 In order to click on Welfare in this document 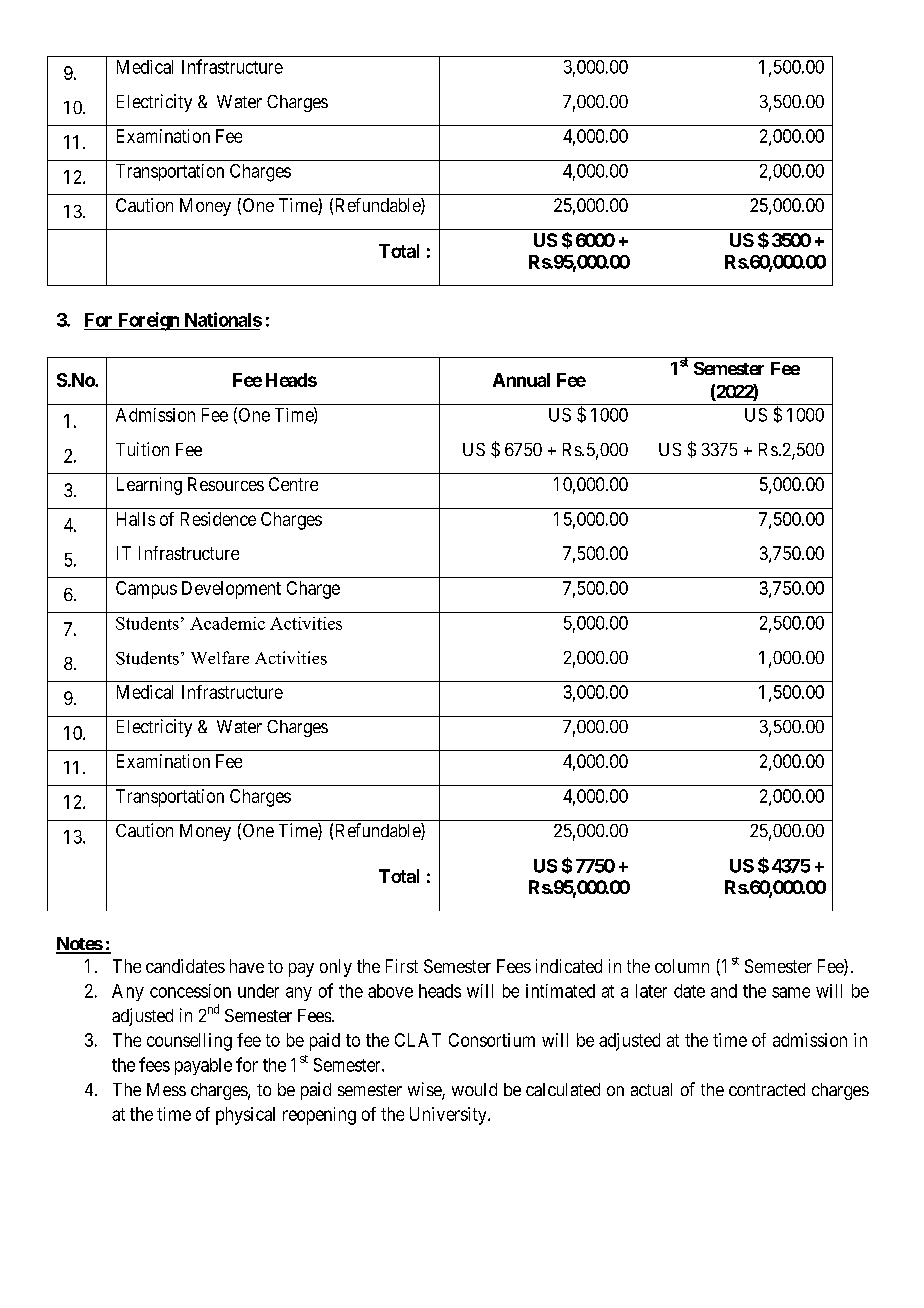, I will do `click(220, 657)`.
